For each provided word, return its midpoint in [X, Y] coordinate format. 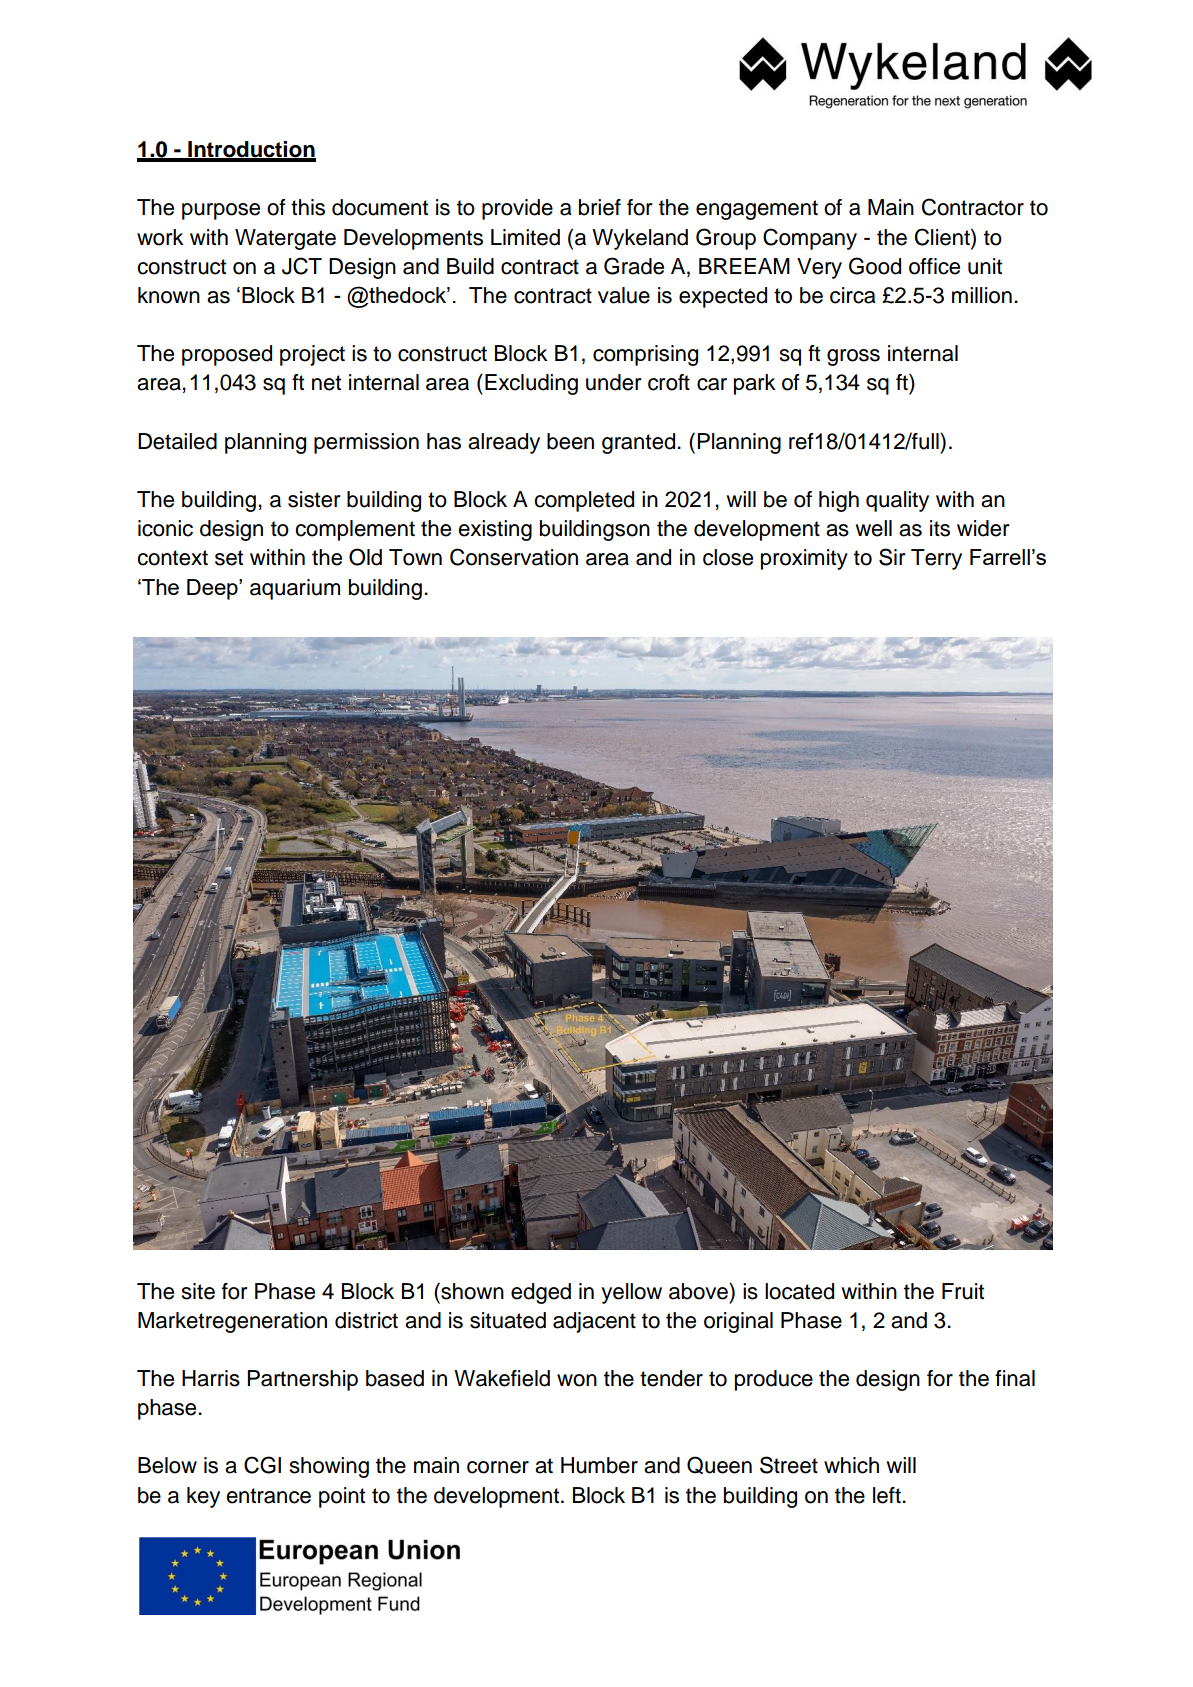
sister [314, 499]
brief [600, 207]
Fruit [963, 1291]
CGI [262, 1465]
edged [541, 1293]
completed [584, 501]
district [366, 1320]
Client [943, 237]
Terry [936, 559]
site [198, 1291]
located [799, 1291]
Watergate [285, 239]
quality [897, 501]
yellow [631, 1293]
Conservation [514, 557]
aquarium [295, 589]
